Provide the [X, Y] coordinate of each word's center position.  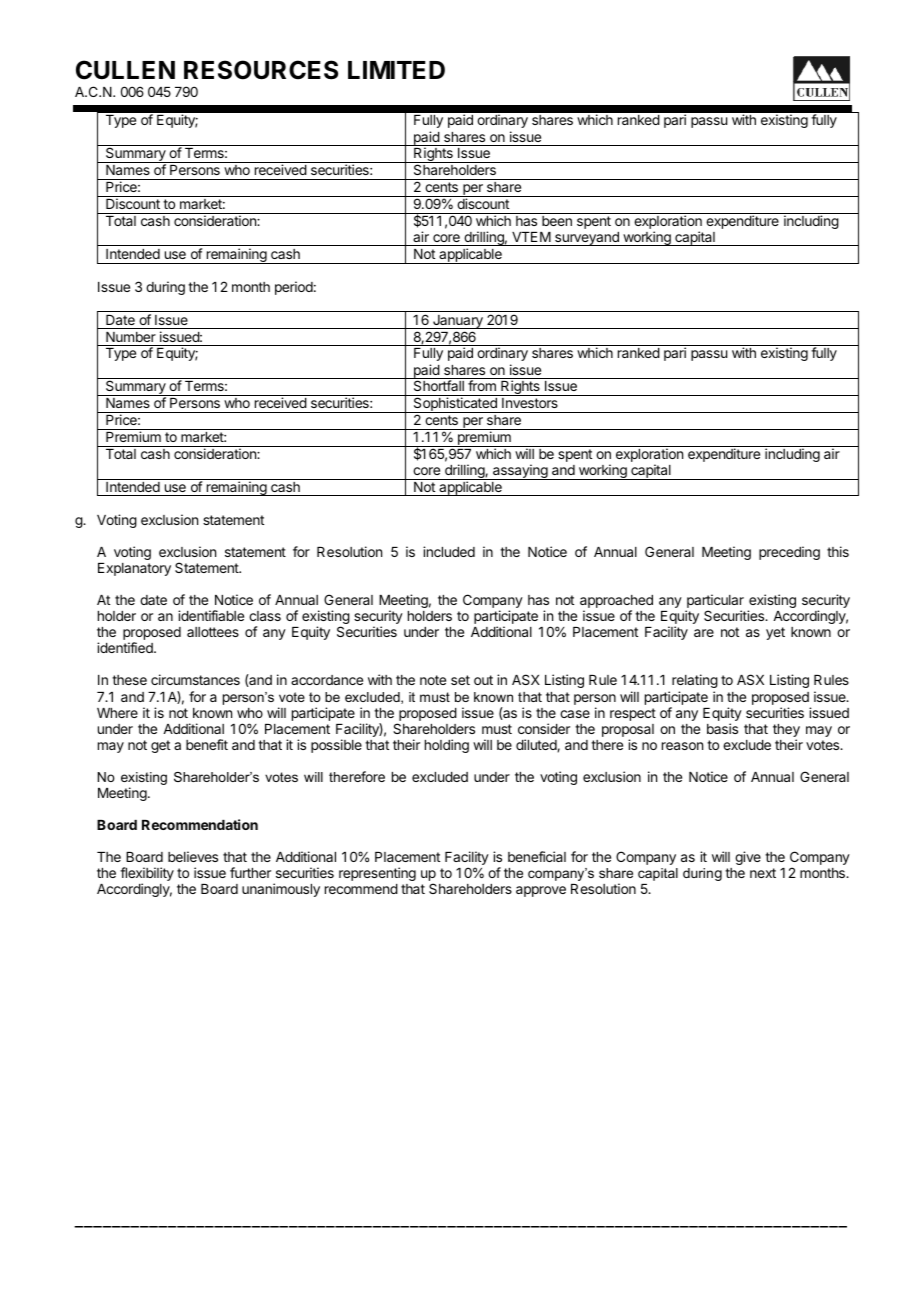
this [838, 551]
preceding [789, 553]
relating [695, 681]
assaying [520, 472]
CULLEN [125, 70]
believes [193, 856]
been [557, 221]
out [483, 680]
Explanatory [134, 569]
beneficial [537, 856]
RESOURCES [261, 70]
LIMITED [396, 70]
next [763, 873]
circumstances [195, 679]
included [449, 551]
